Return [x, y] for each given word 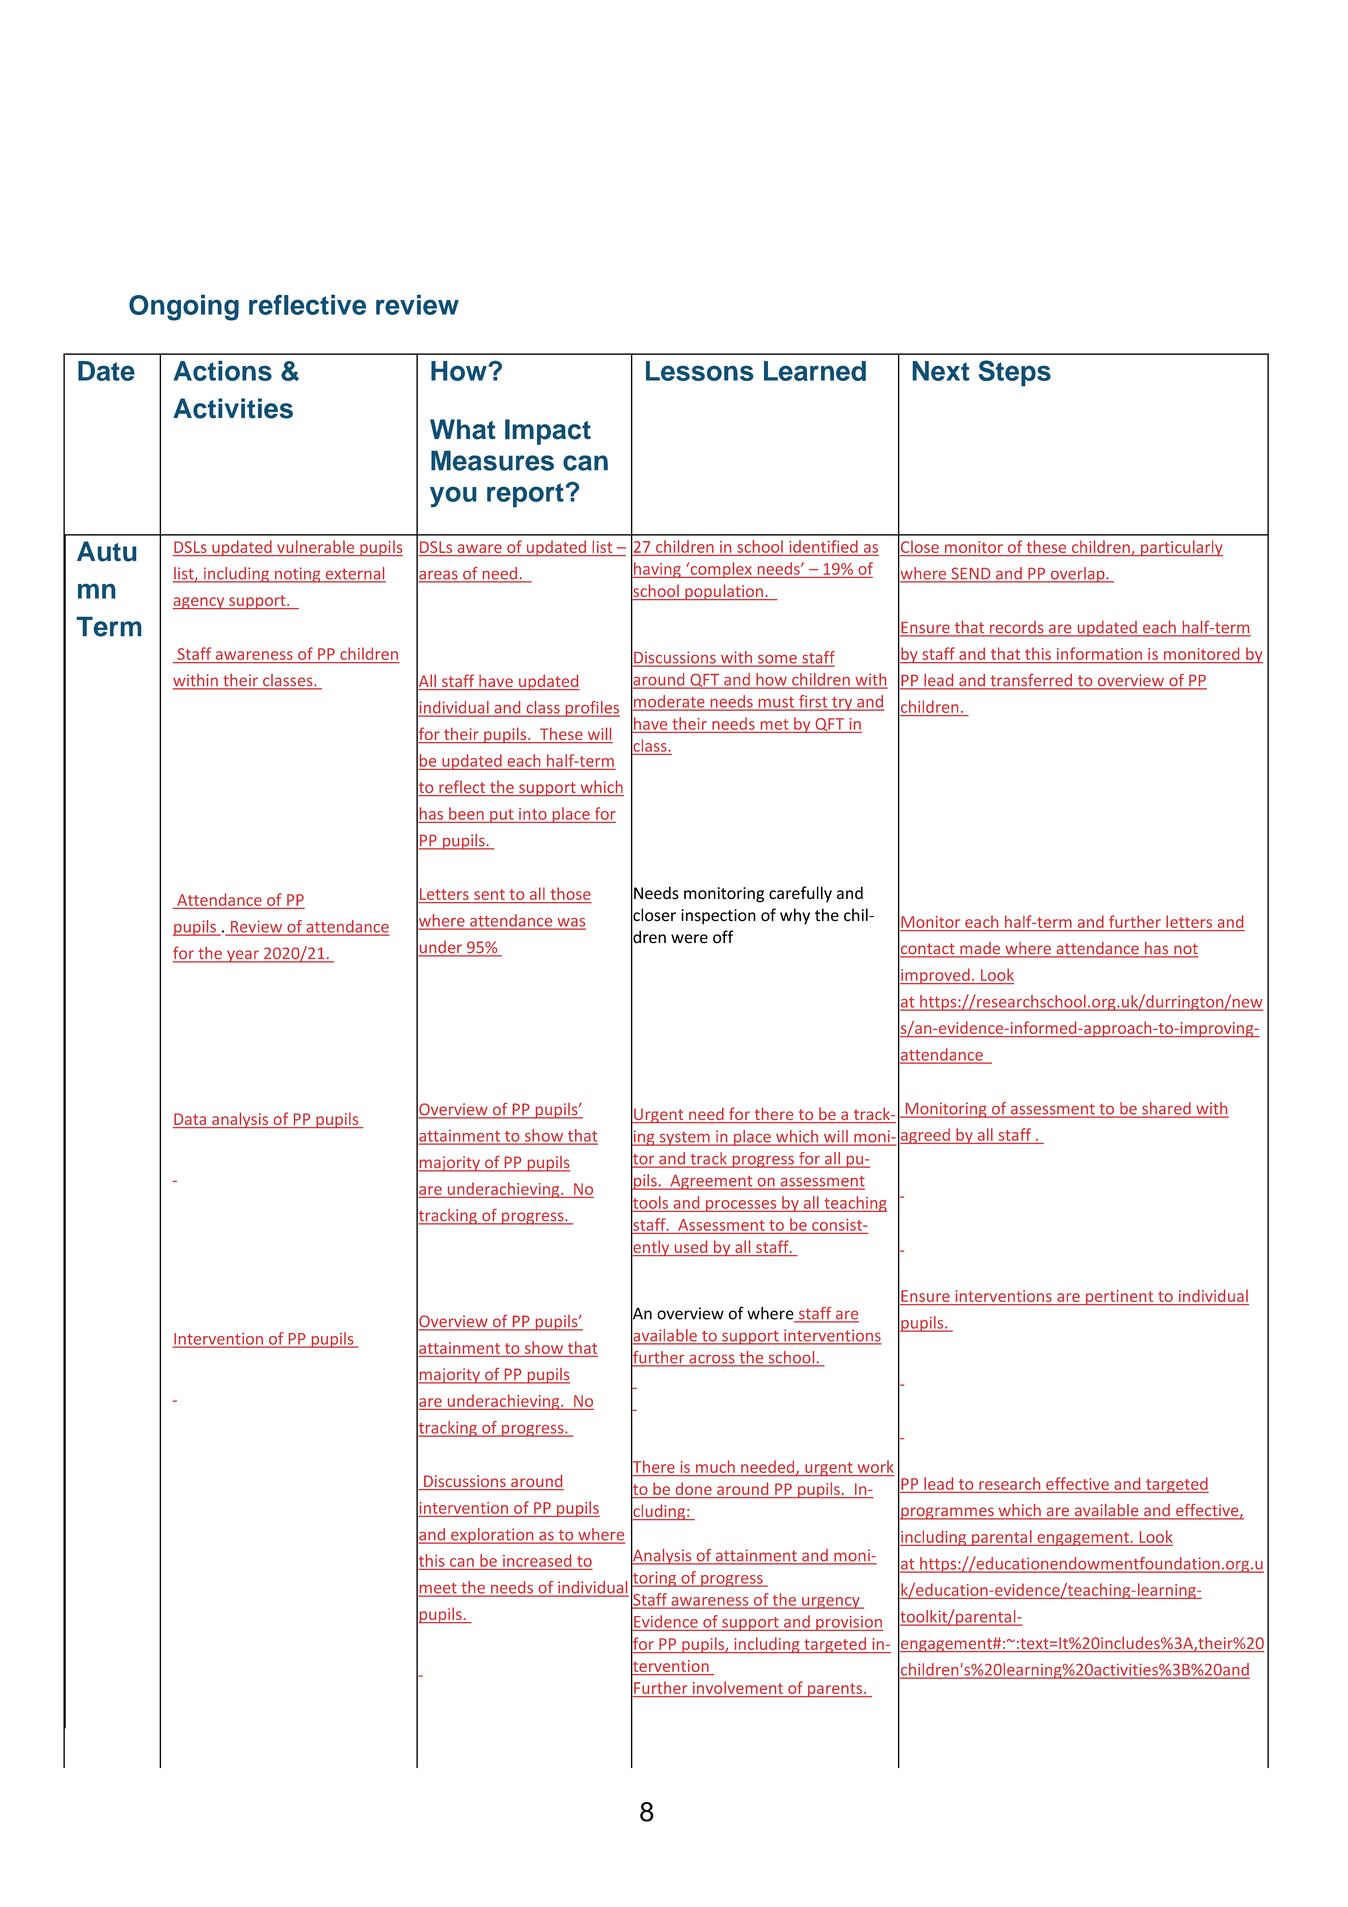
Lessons [700, 371]
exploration [492, 1536]
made [980, 949]
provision [848, 1623]
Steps [1015, 373]
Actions [222, 370]
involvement [738, 1687]
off [723, 937]
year [243, 956]
